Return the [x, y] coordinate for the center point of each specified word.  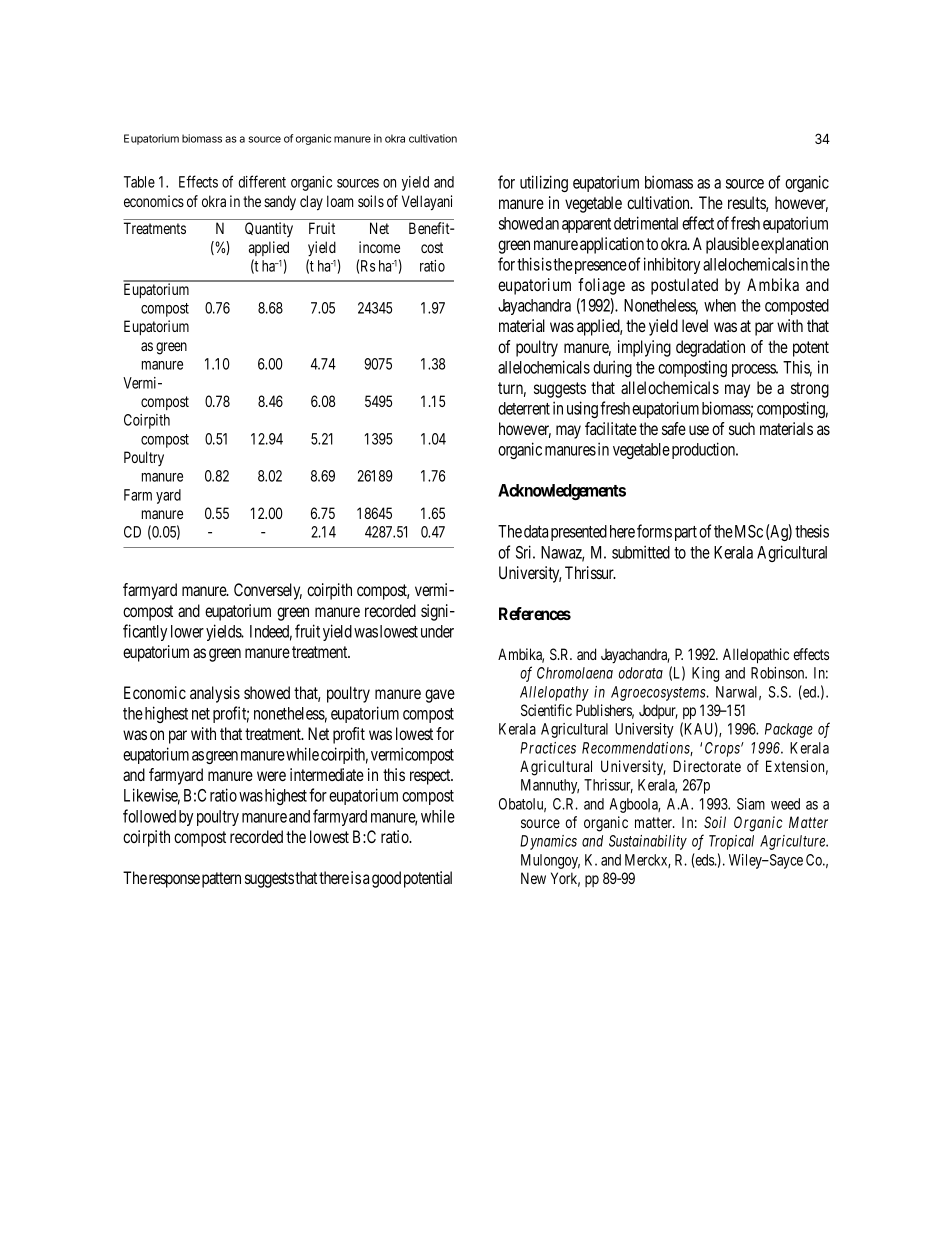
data [536, 531]
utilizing [544, 183]
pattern [221, 880]
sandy [280, 202]
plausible [732, 245]
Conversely [268, 591]
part [686, 533]
